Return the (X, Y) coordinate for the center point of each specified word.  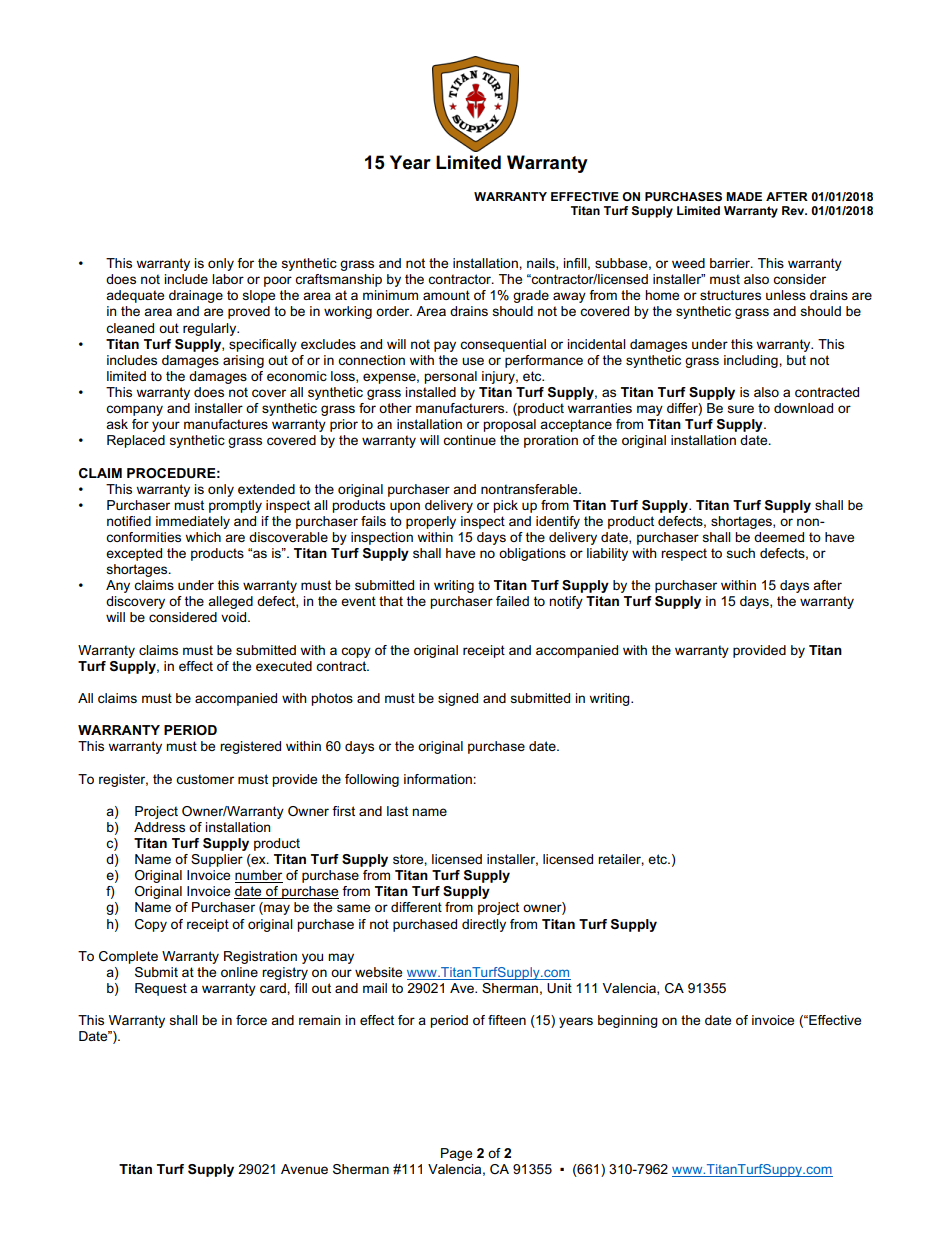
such (741, 553)
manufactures (226, 424)
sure (741, 409)
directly (484, 925)
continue (469, 440)
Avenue (304, 1169)
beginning (628, 1021)
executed (284, 666)
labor (228, 279)
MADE (744, 196)
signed (458, 699)
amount (446, 295)
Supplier (217, 860)
